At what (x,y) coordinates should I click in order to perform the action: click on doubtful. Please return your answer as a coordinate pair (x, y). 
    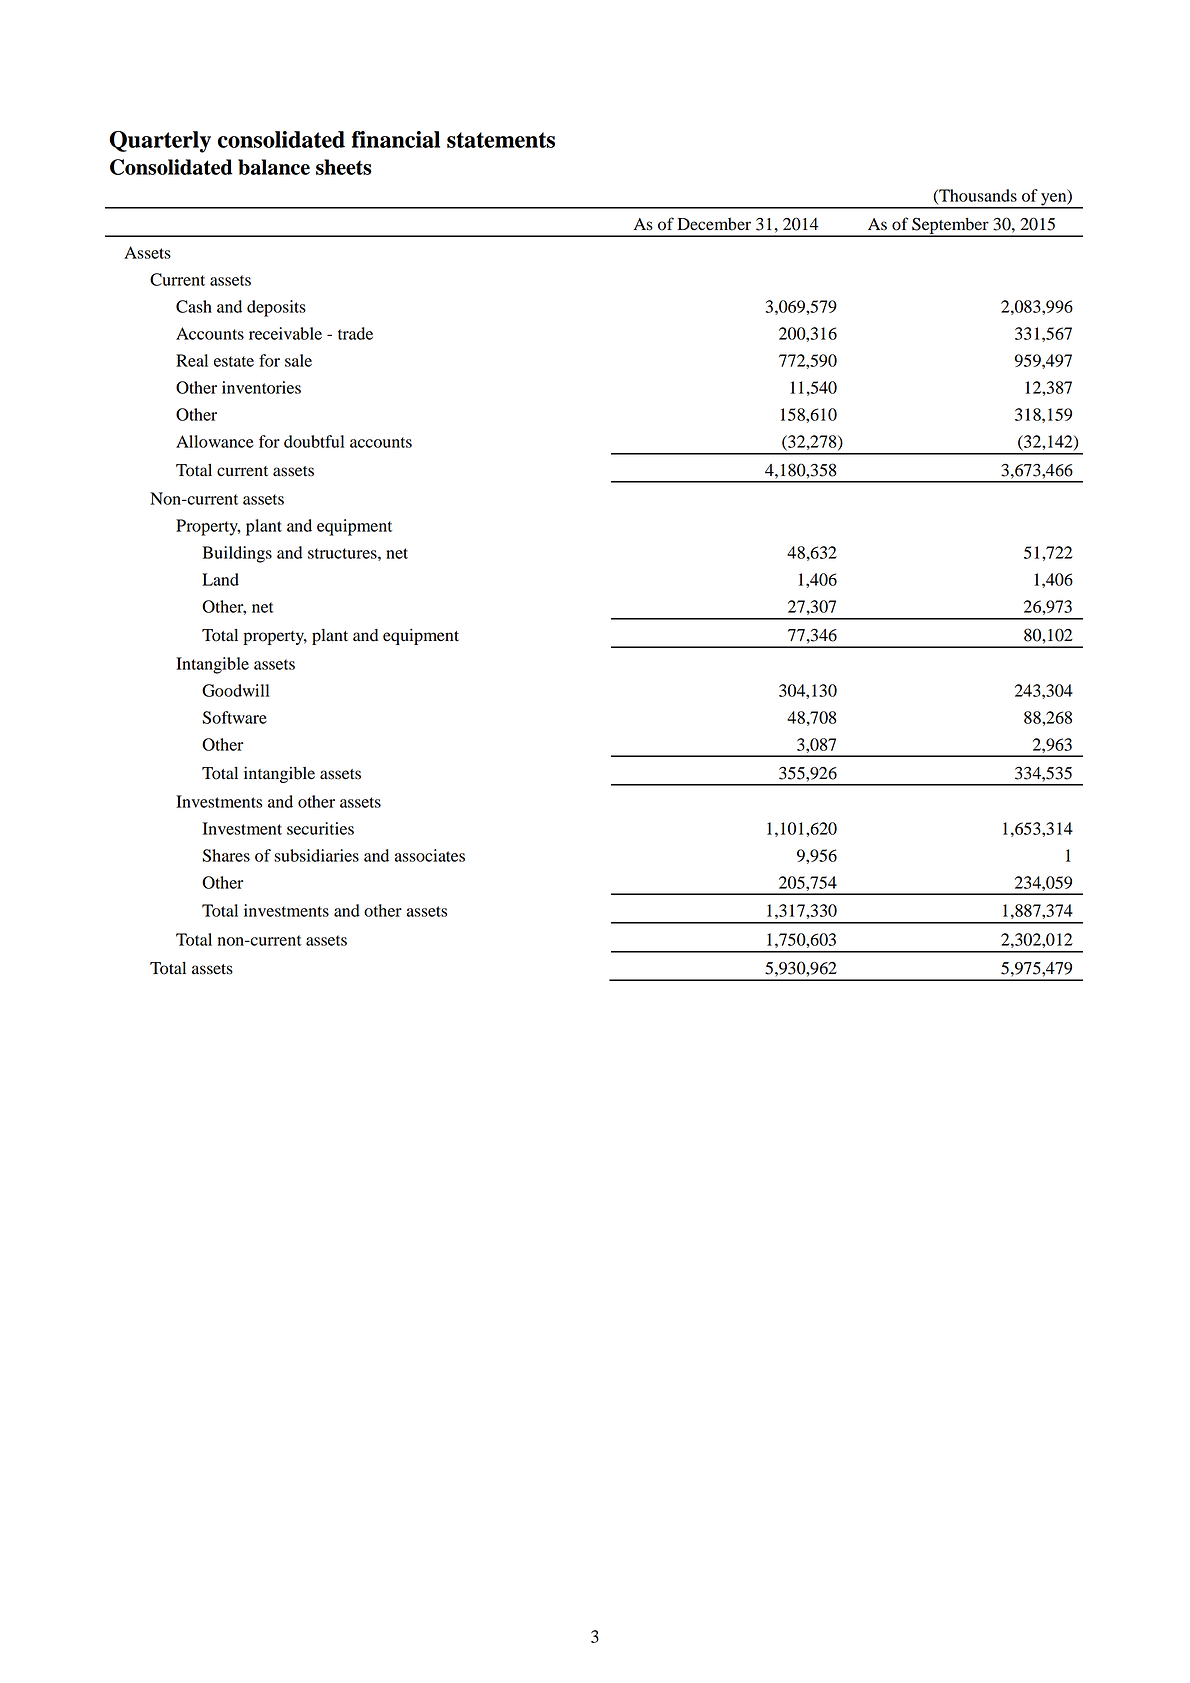
    Looking at the image, I should click on (314, 441).
